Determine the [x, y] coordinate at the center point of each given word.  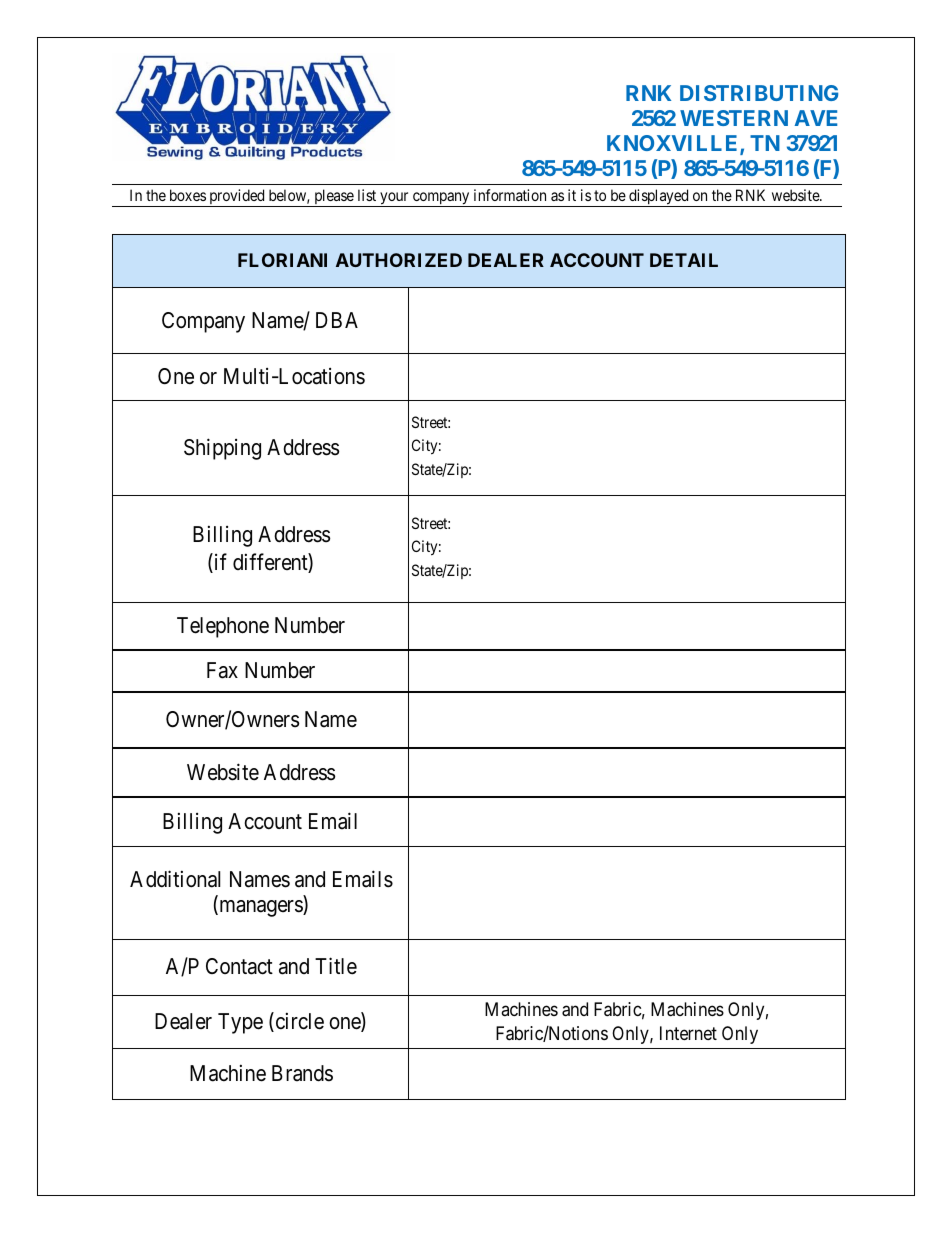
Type [240, 1023]
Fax [222, 670]
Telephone [223, 627]
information [510, 195]
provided [237, 198]
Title [336, 966]
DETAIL [684, 260]
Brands [302, 1073]
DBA [337, 320]
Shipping [222, 449]
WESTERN [734, 118]
